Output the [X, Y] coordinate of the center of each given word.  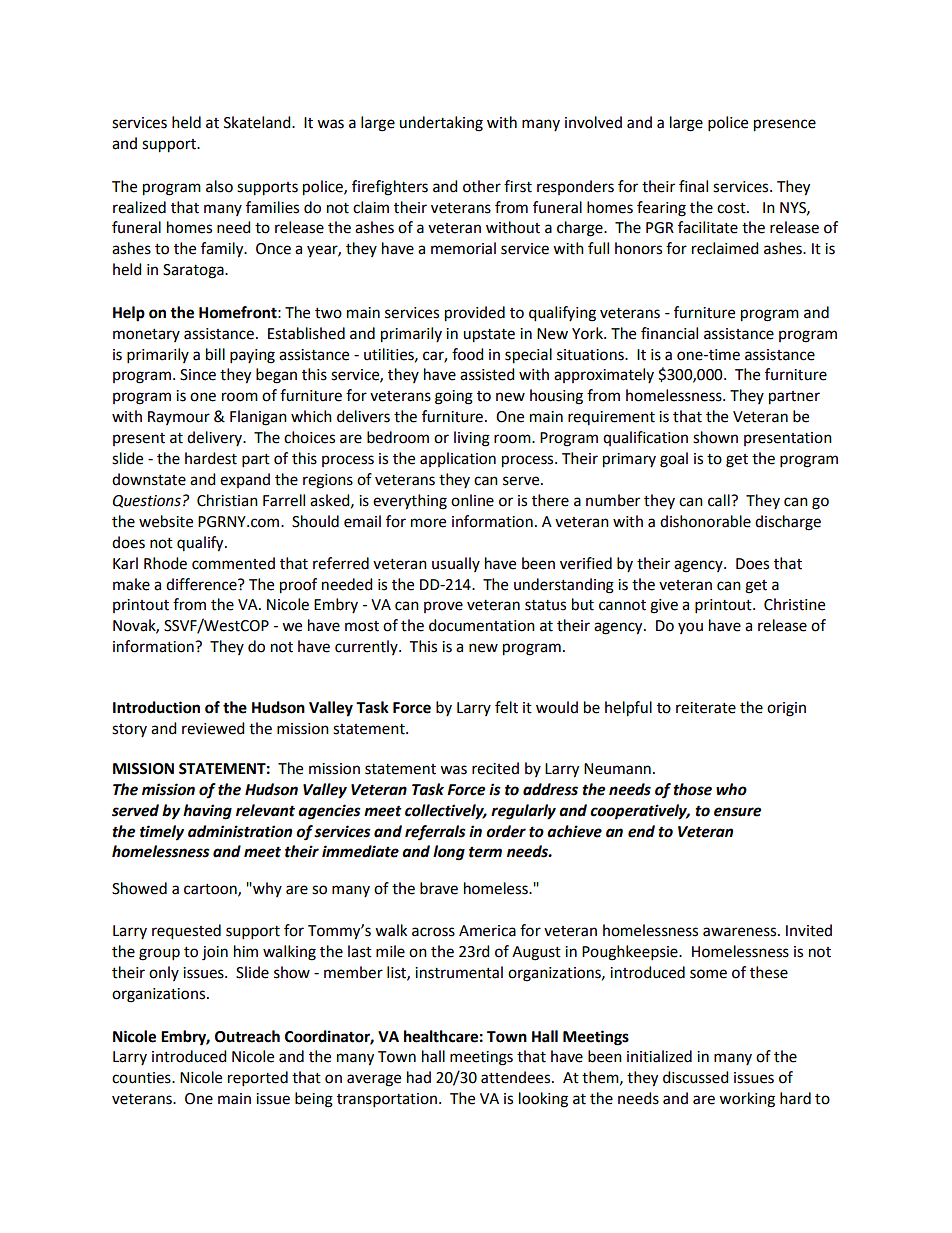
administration [240, 831]
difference [202, 584]
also [219, 186]
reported [258, 1079]
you [690, 628]
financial [669, 333]
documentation [482, 625]
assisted [487, 374]
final [693, 186]
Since [198, 375]
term [485, 852]
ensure [737, 812]
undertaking [441, 124]
